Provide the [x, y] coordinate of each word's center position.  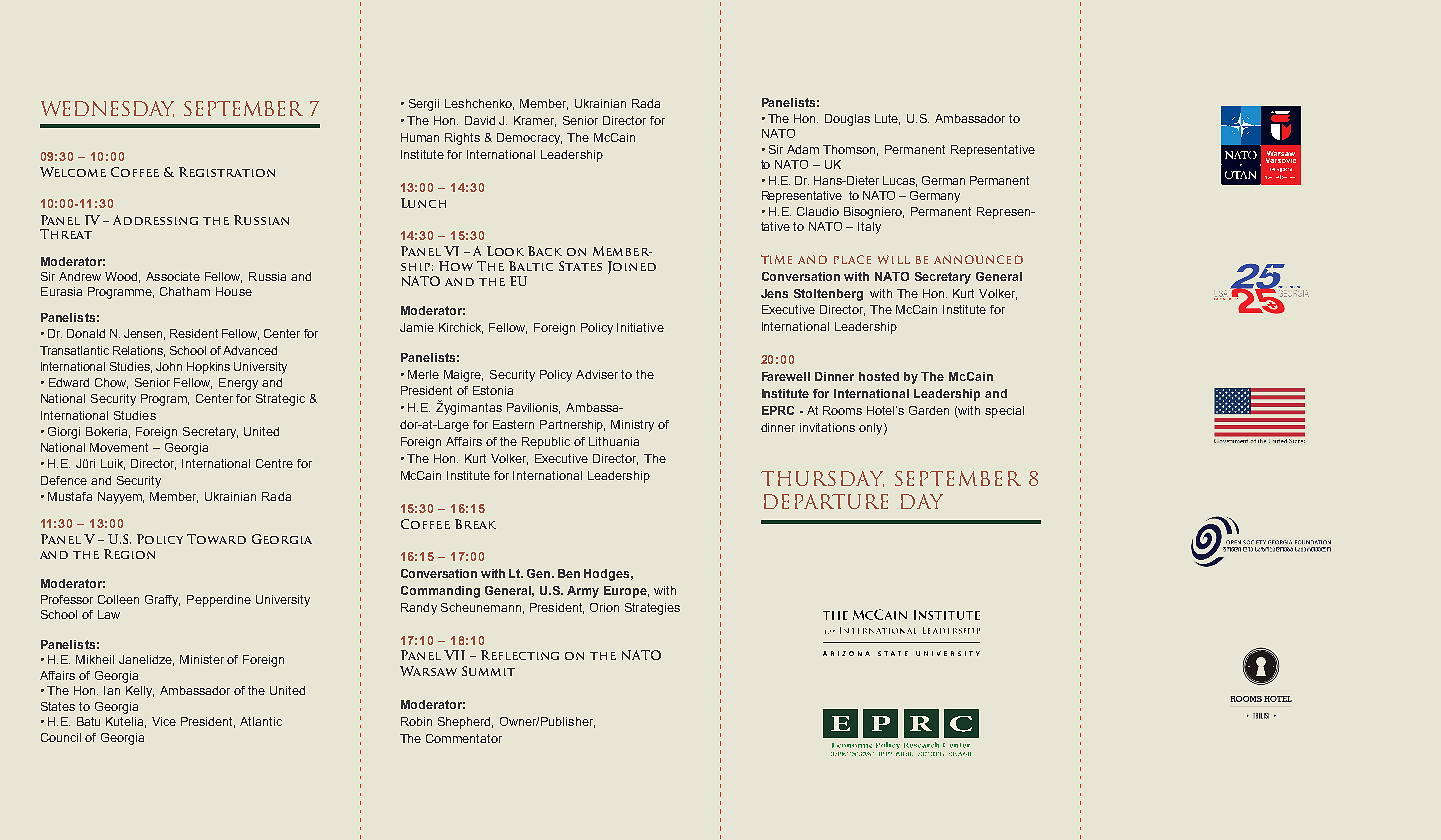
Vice [164, 721]
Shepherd [465, 723]
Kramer [535, 121]
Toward [216, 539]
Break [475, 524]
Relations [139, 351]
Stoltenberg [828, 295]
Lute [887, 119]
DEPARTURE [826, 501]
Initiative [640, 327]
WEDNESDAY [107, 109]
